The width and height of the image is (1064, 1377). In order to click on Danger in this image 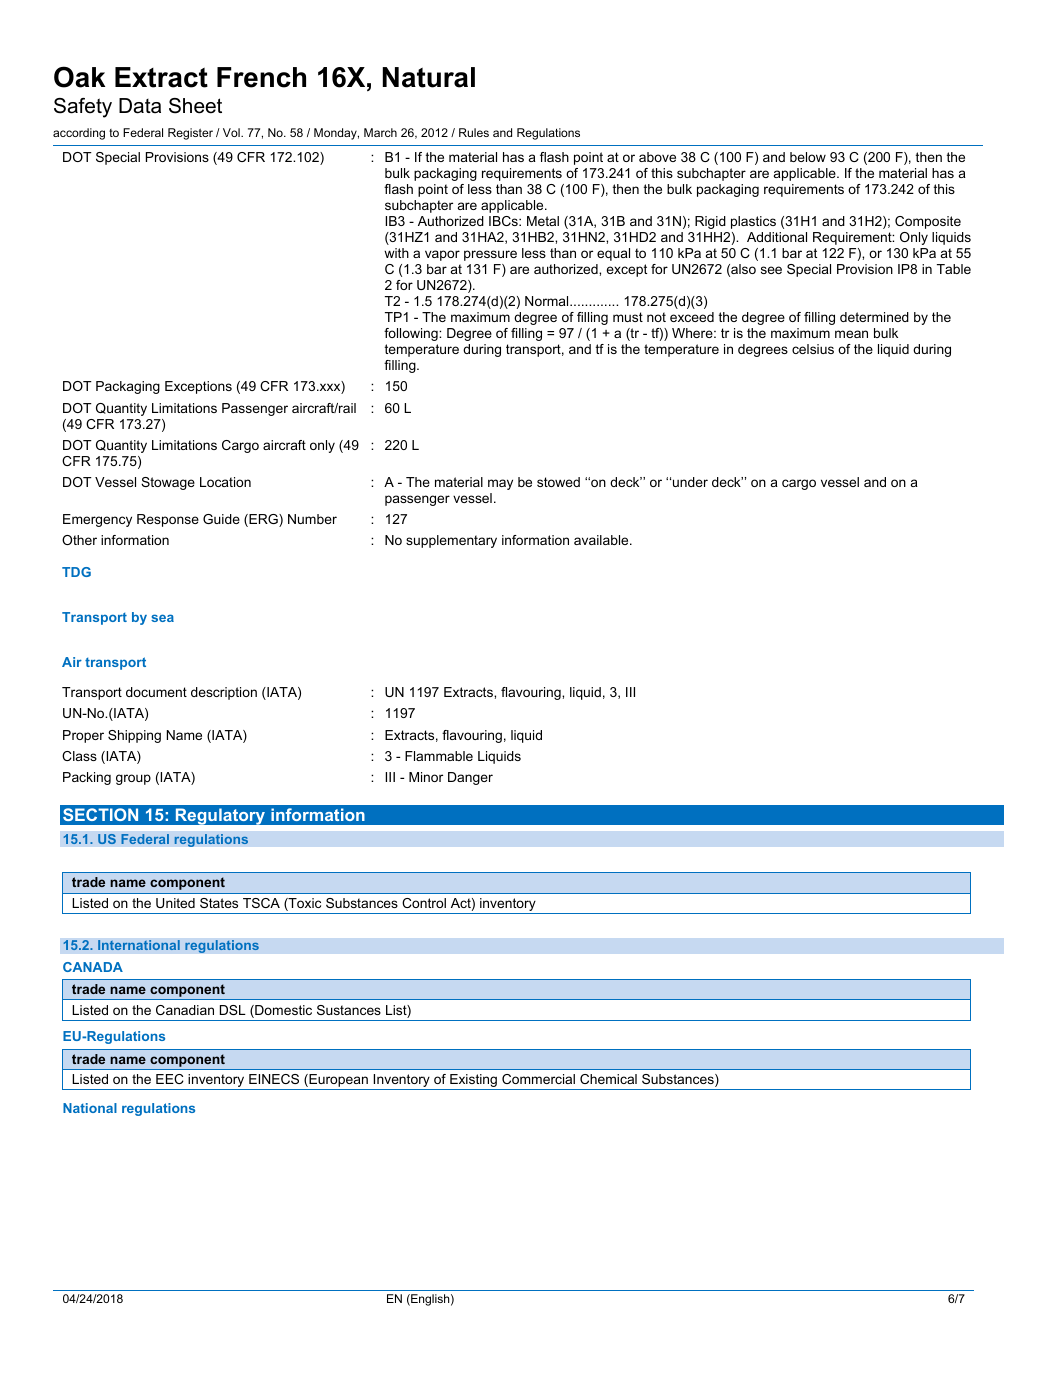, I will do `click(470, 778)`.
